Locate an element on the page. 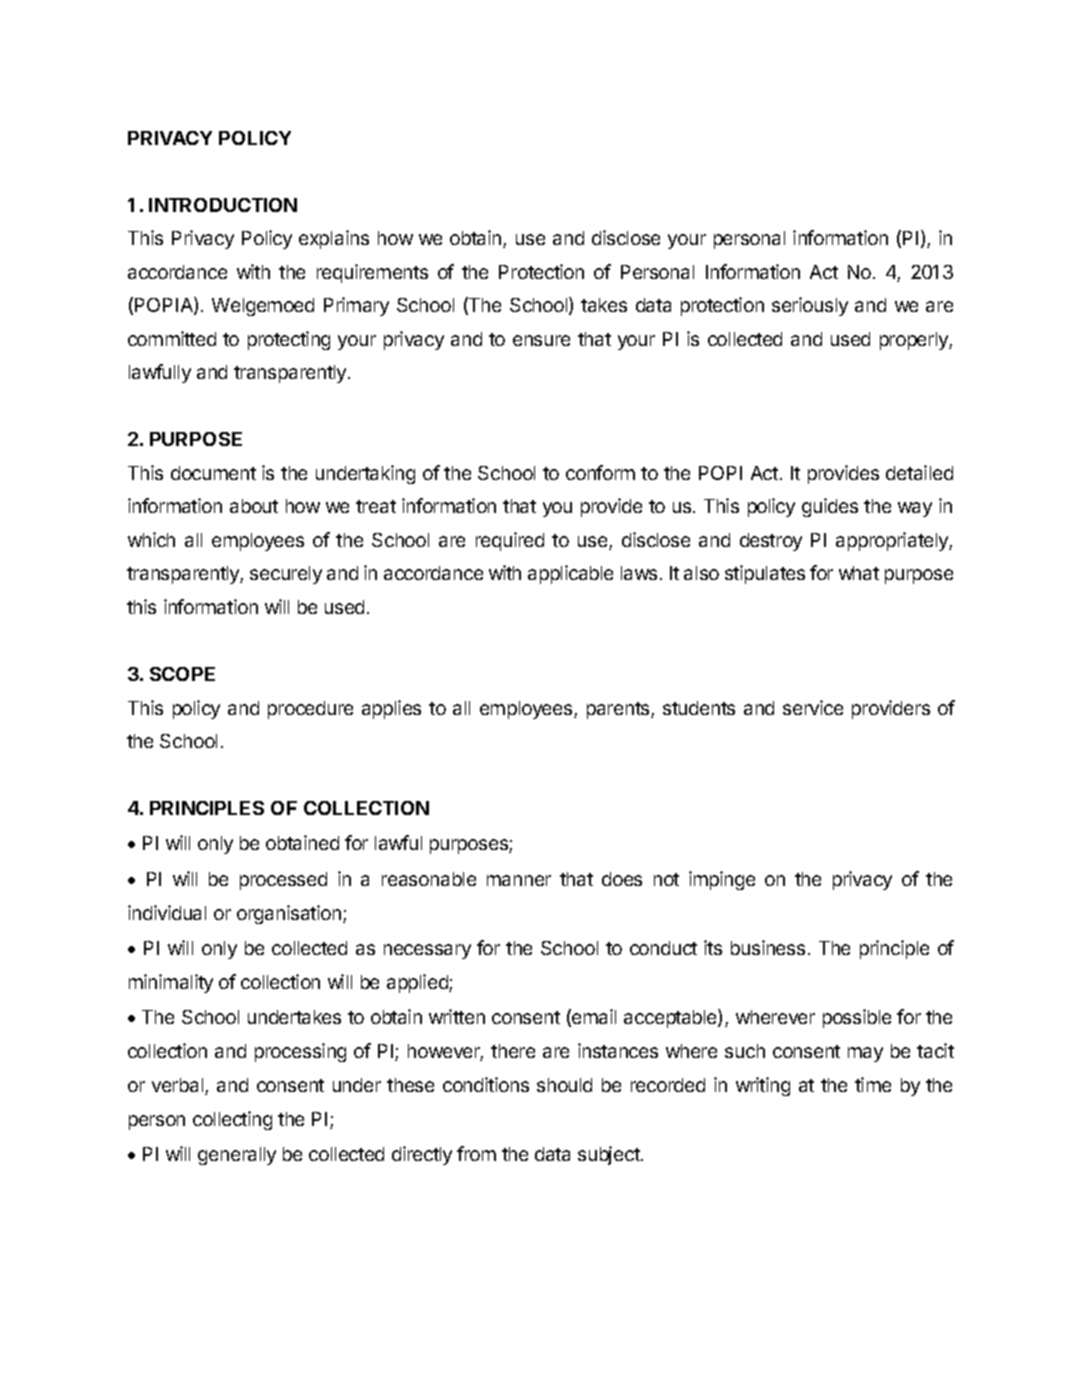 The image size is (1081, 1399). INTRODUCTION is located at coordinates (223, 205).
